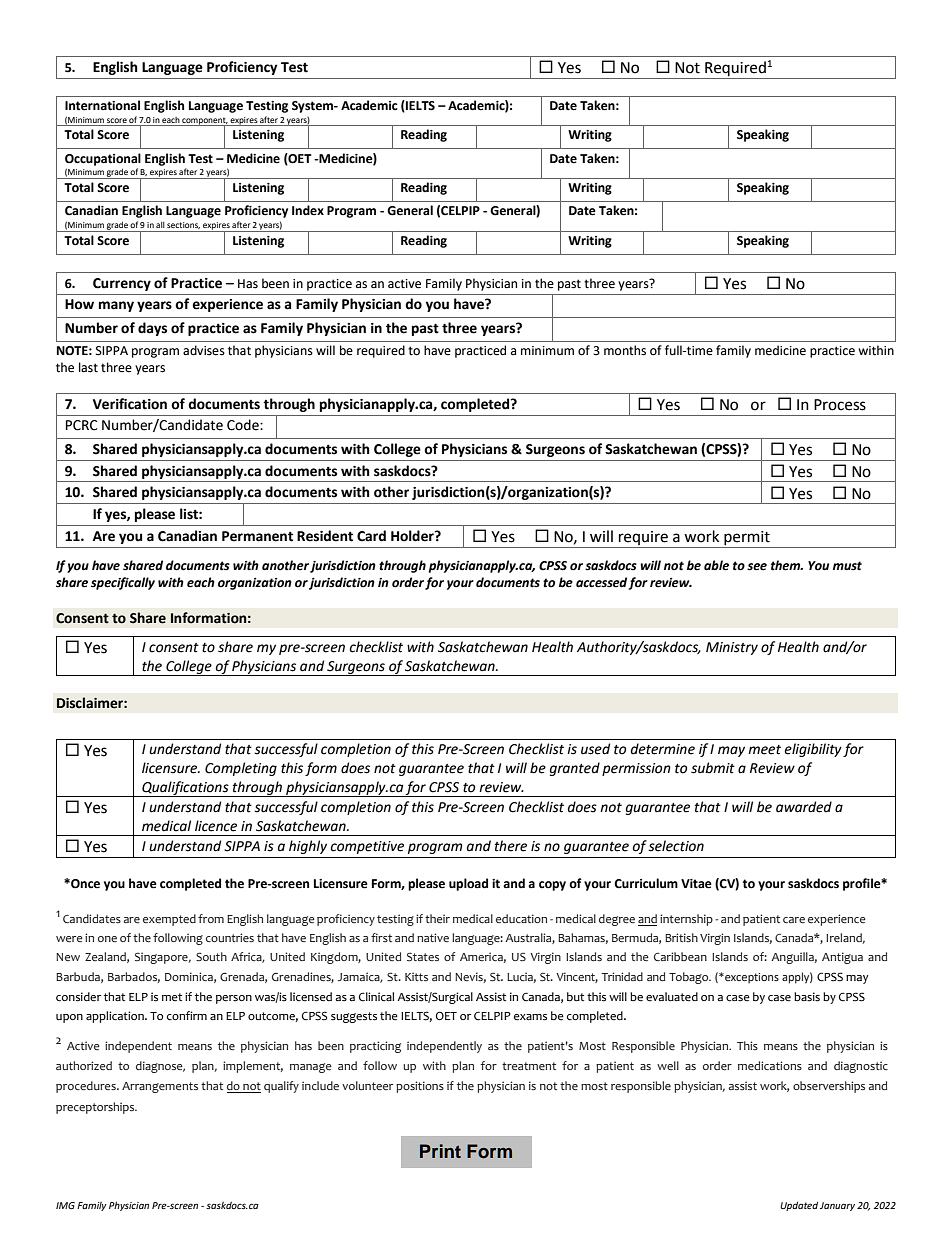 This document has width=952, height=1233. Describe the element at coordinates (308, 210) in the document. I see `Index` at that location.
